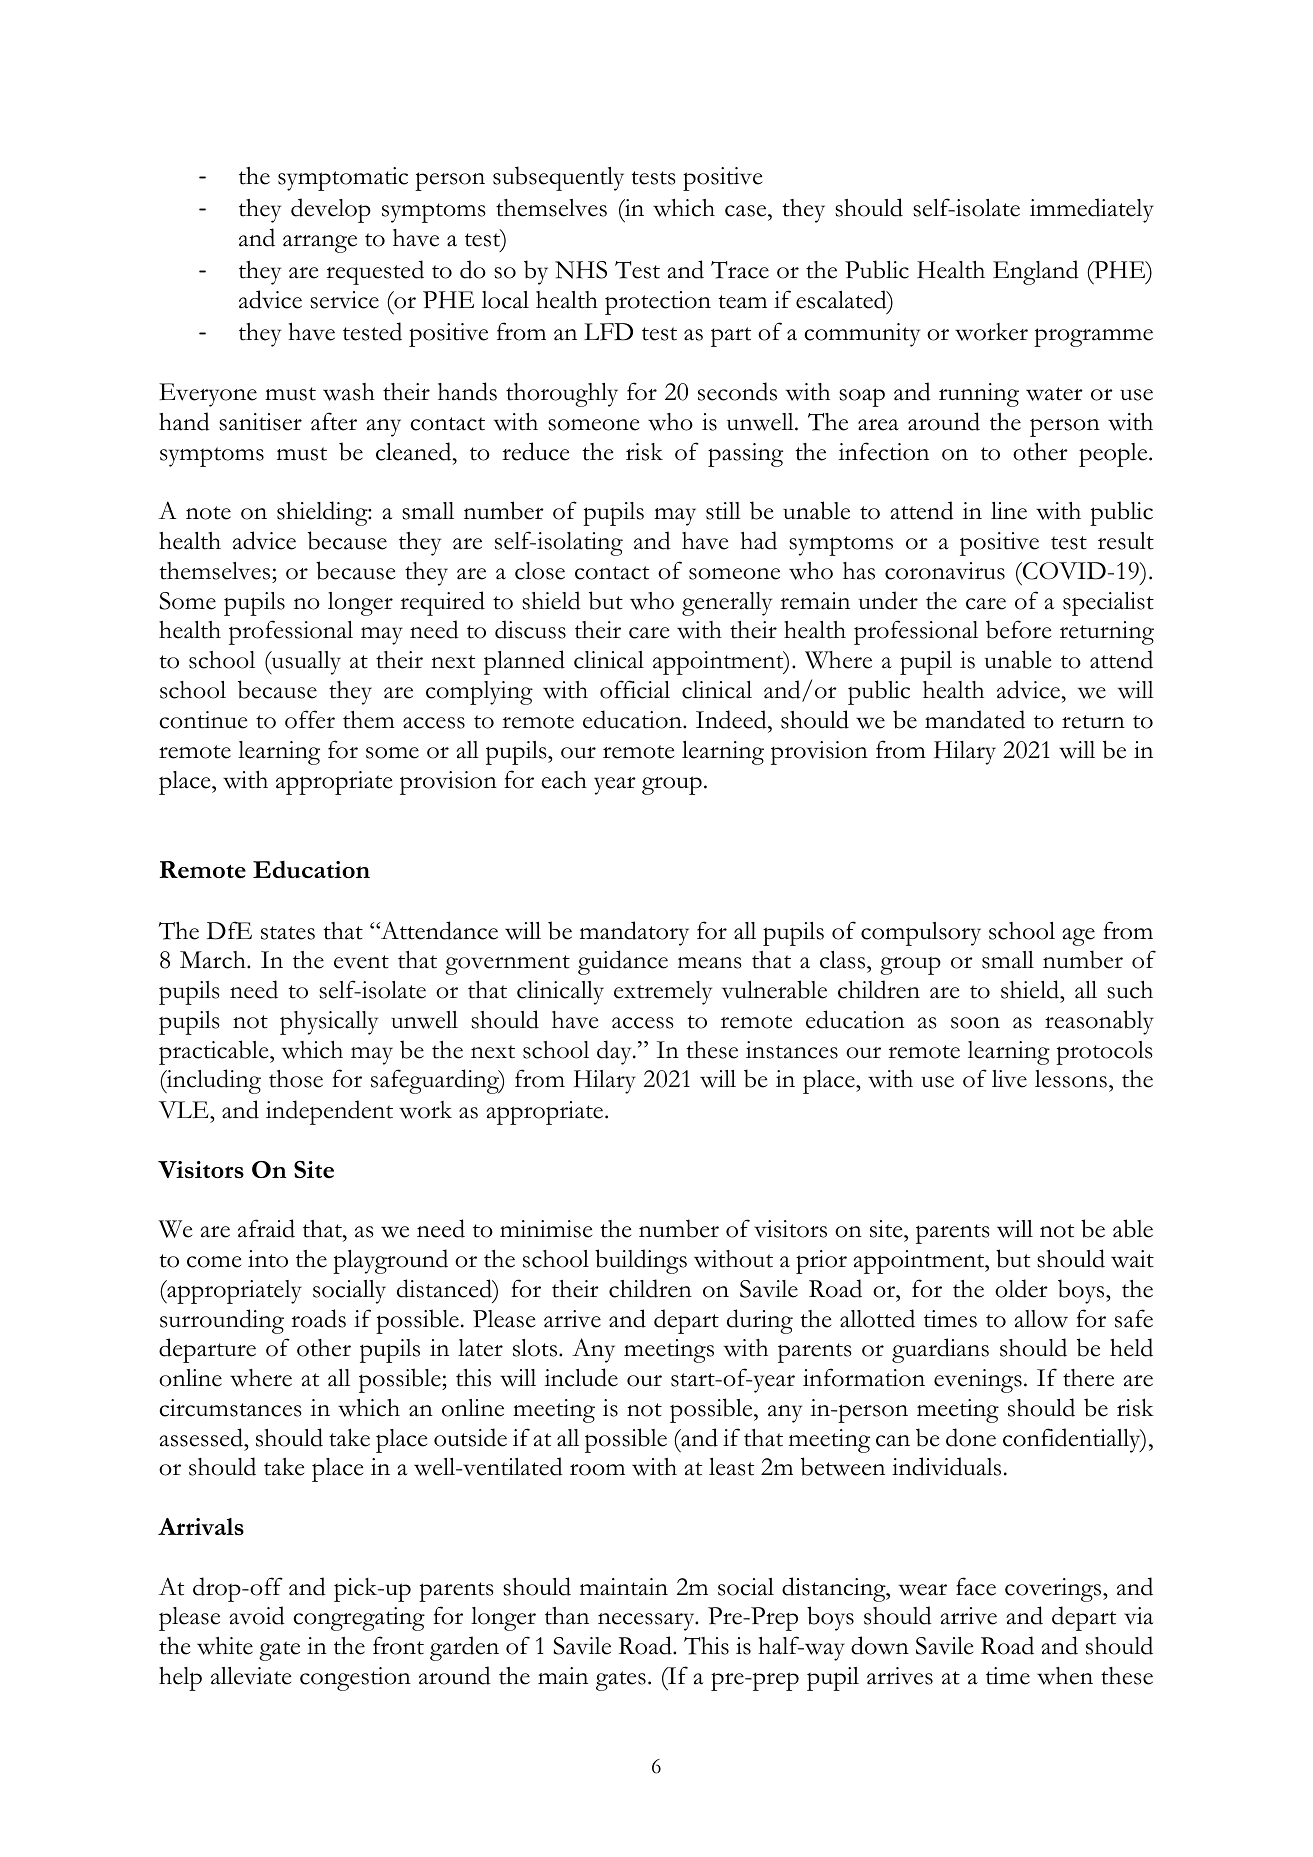 The image size is (1313, 1857). I want to click on surrounding, so click(222, 1321).
